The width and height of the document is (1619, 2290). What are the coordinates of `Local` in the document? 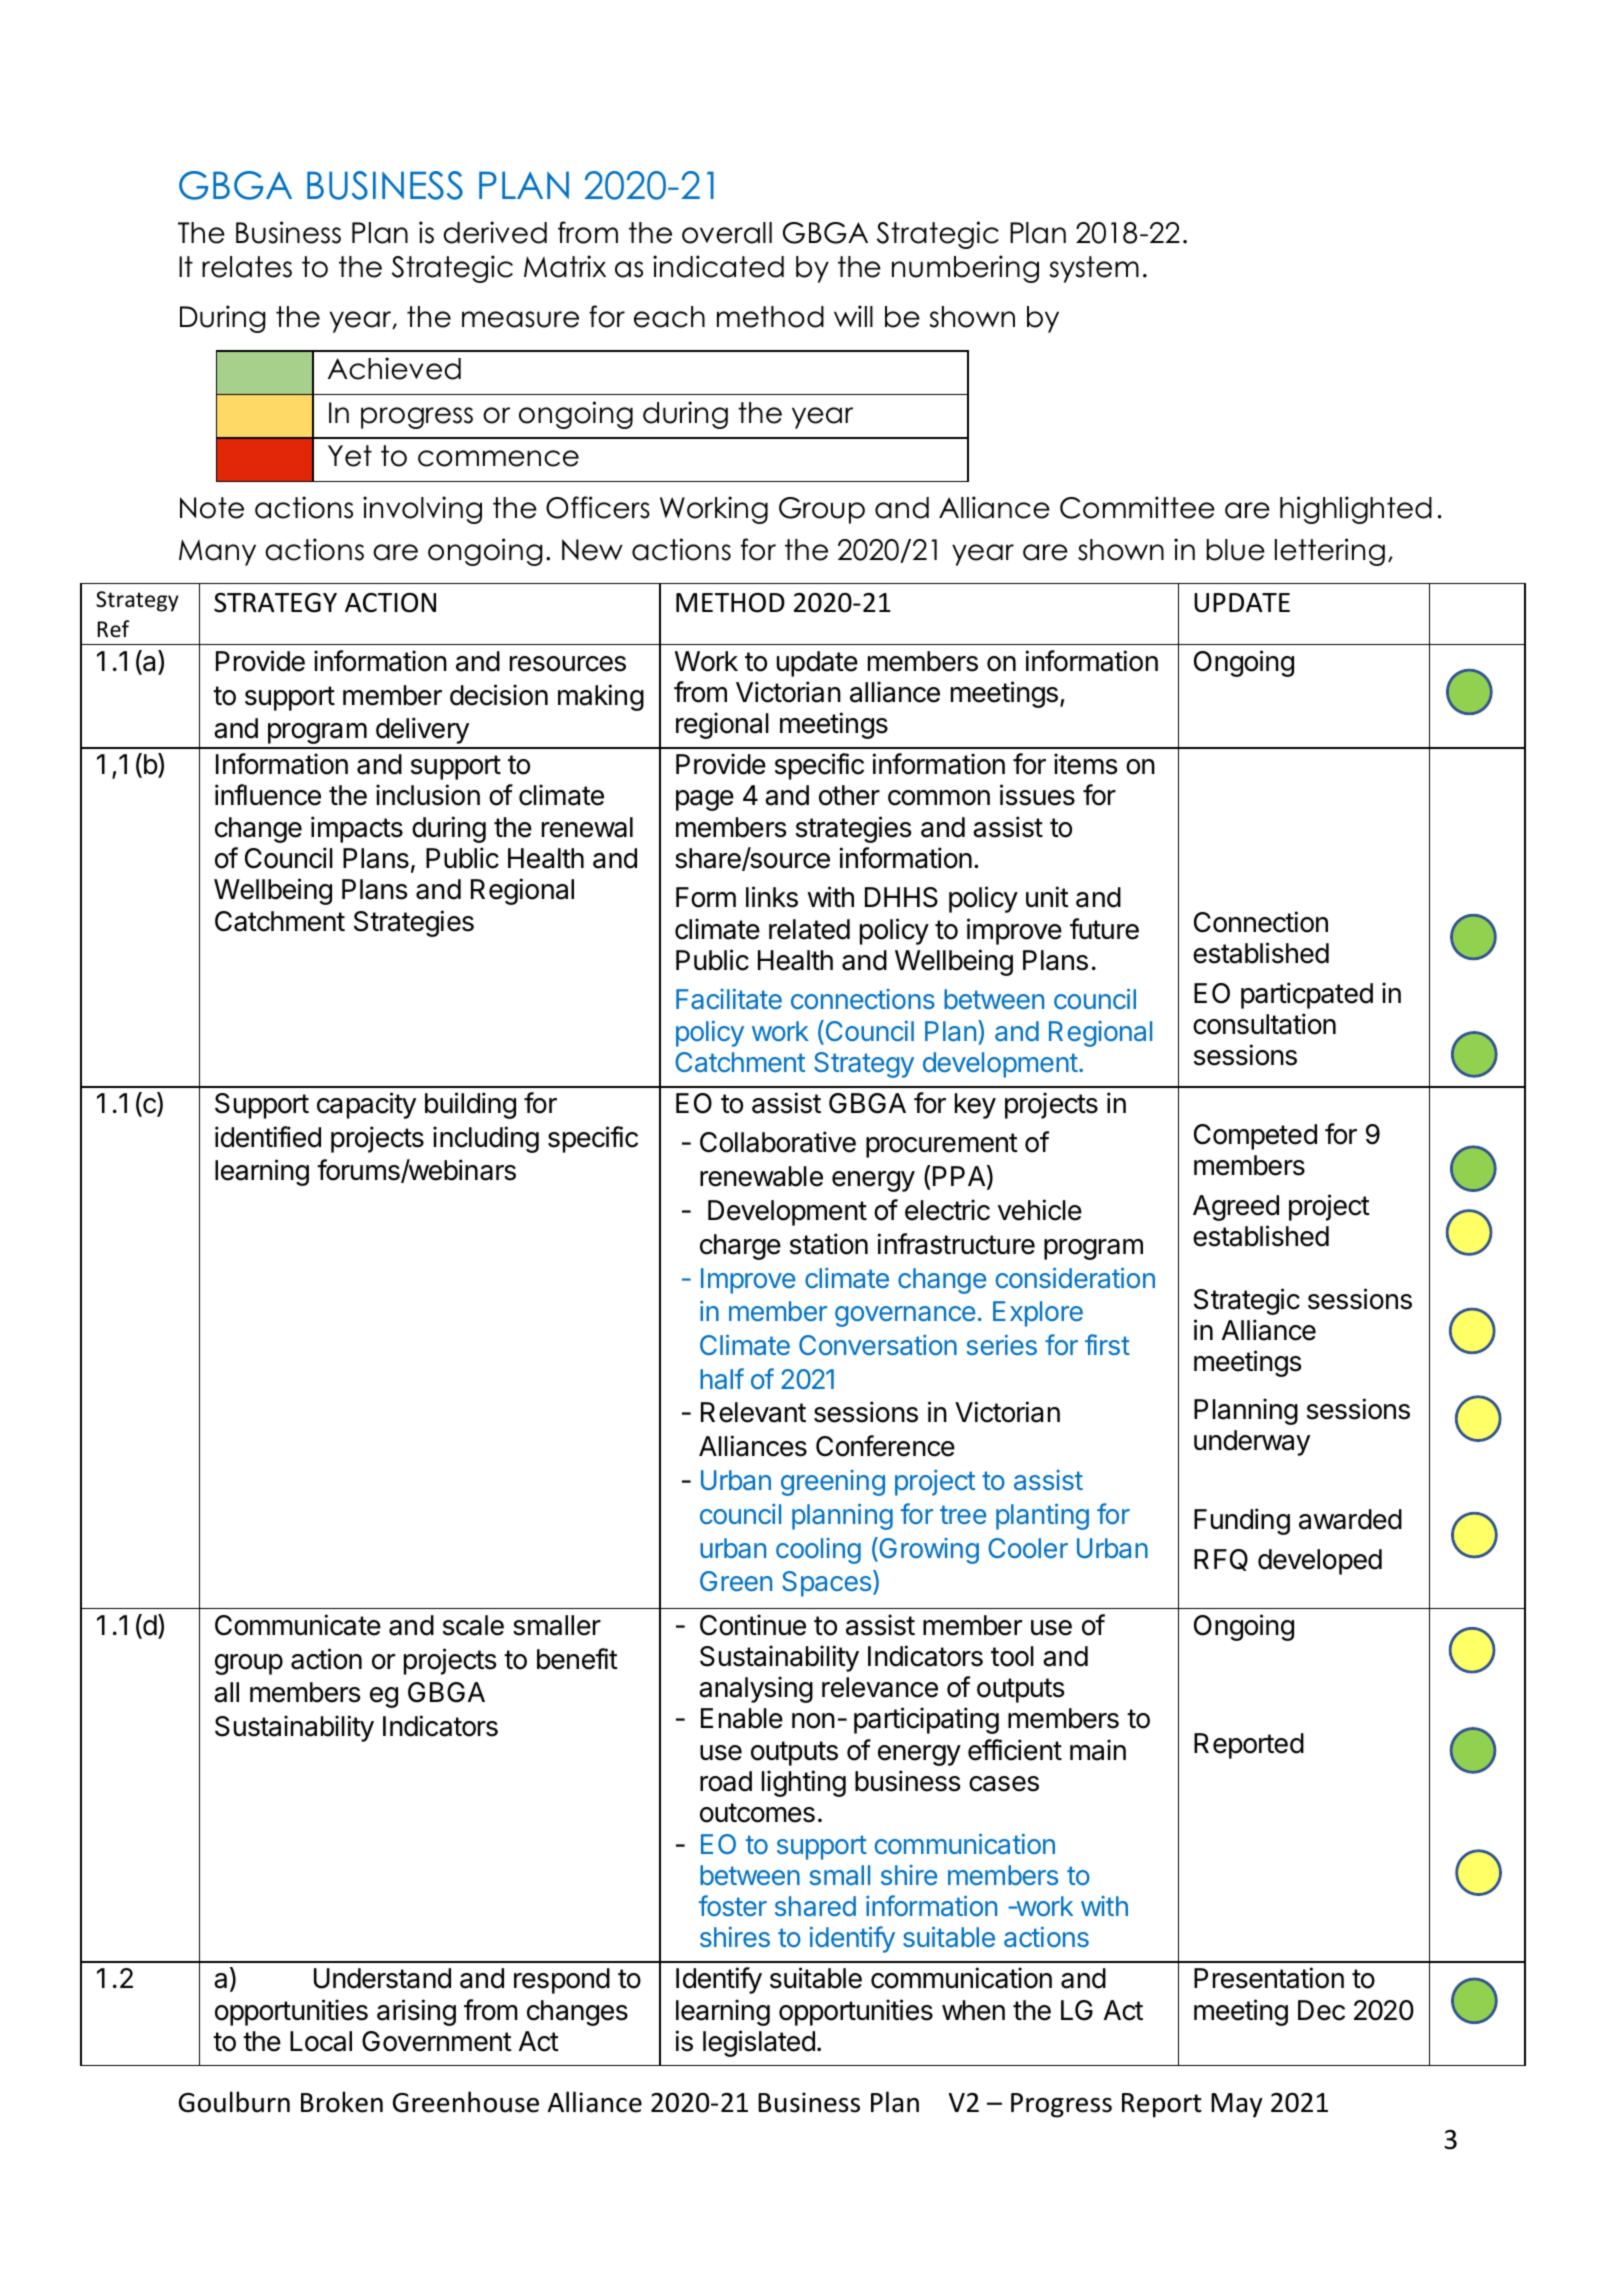 It's located at (321, 2041).
